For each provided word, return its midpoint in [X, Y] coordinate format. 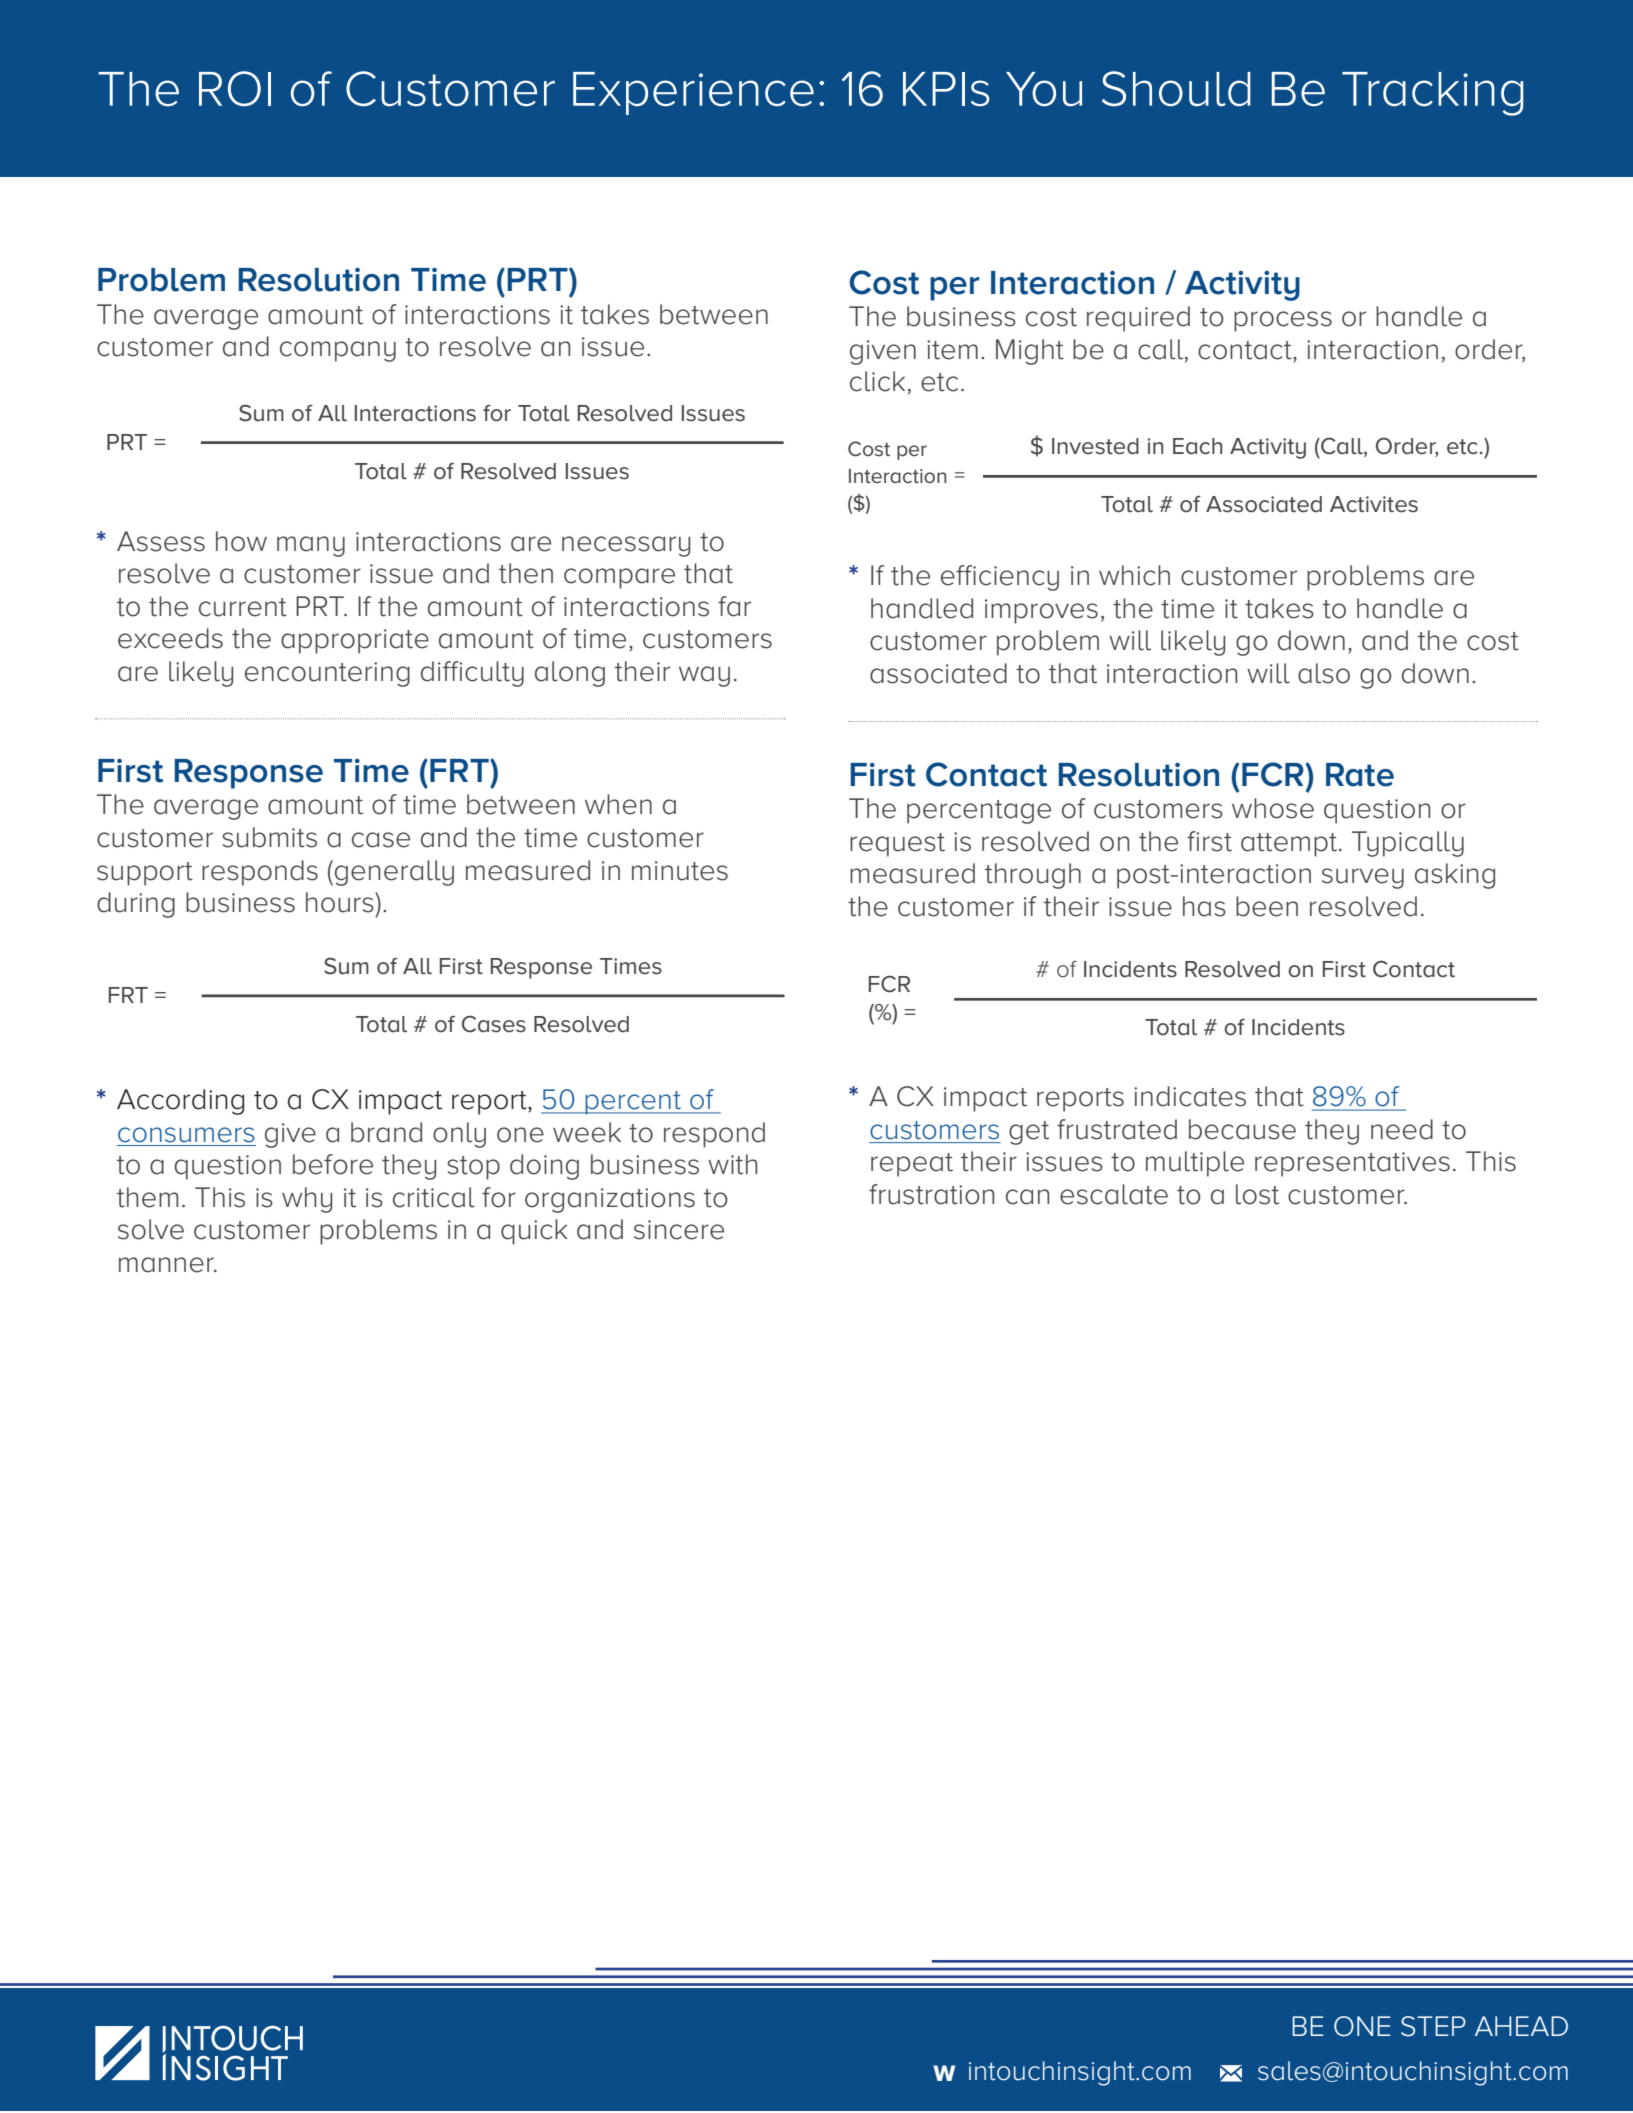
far [734, 606]
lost [1257, 1194]
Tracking [1432, 94]
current [243, 607]
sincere [679, 1230]
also [1324, 673]
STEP [1433, 2026]
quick [534, 1232]
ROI [235, 88]
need [1402, 1129]
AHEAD [1521, 2026]
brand [386, 1132]
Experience [693, 93]
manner [167, 1265]
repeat [912, 1165]
